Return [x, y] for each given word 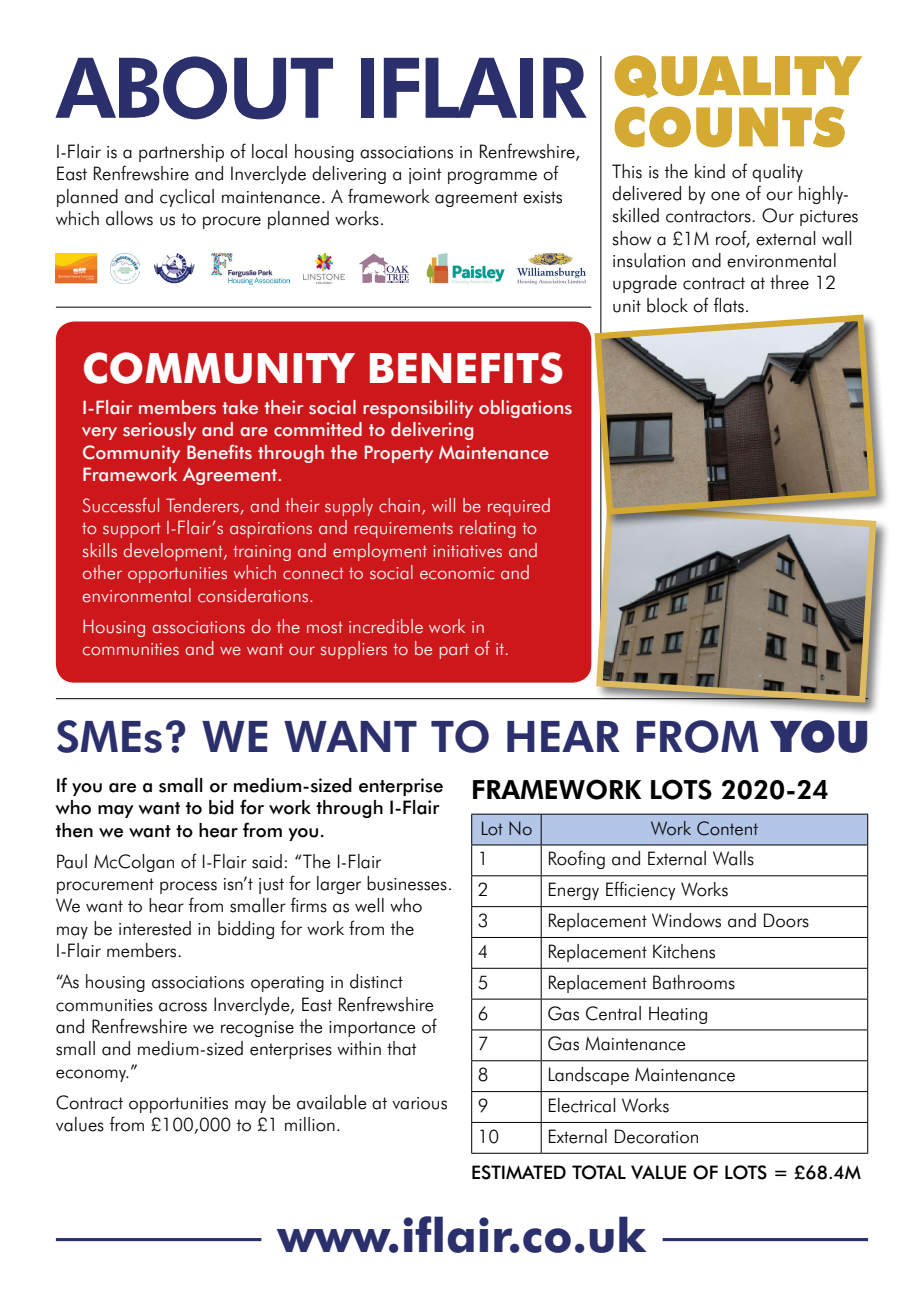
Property [399, 454]
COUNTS [730, 127]
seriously [159, 431]
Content [727, 828]
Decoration [656, 1136]
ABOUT [194, 88]
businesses [407, 883]
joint [425, 176]
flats [729, 305]
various [419, 1103]
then [74, 830]
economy [92, 1075]
